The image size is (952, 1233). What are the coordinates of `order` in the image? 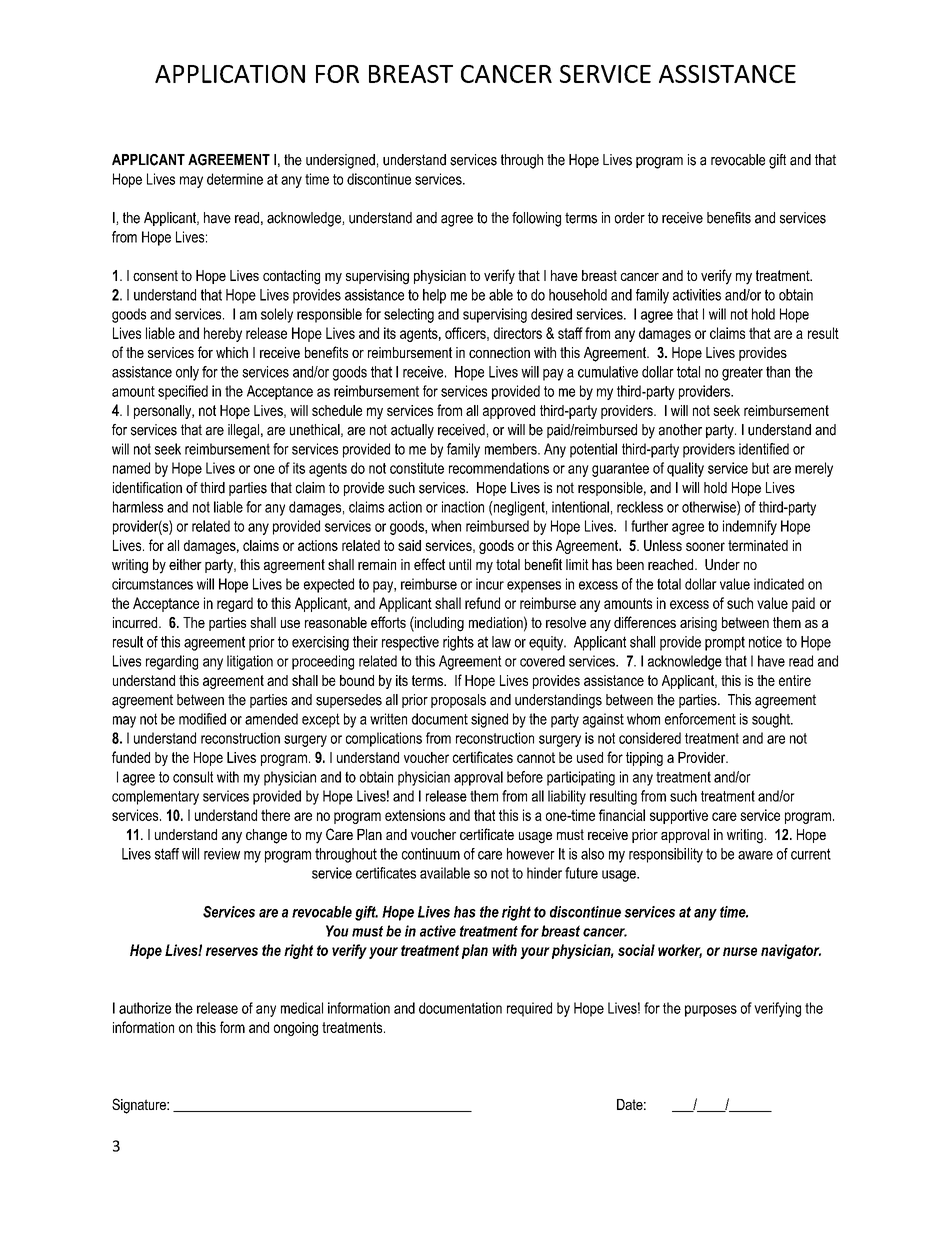 It's located at (630, 218).
